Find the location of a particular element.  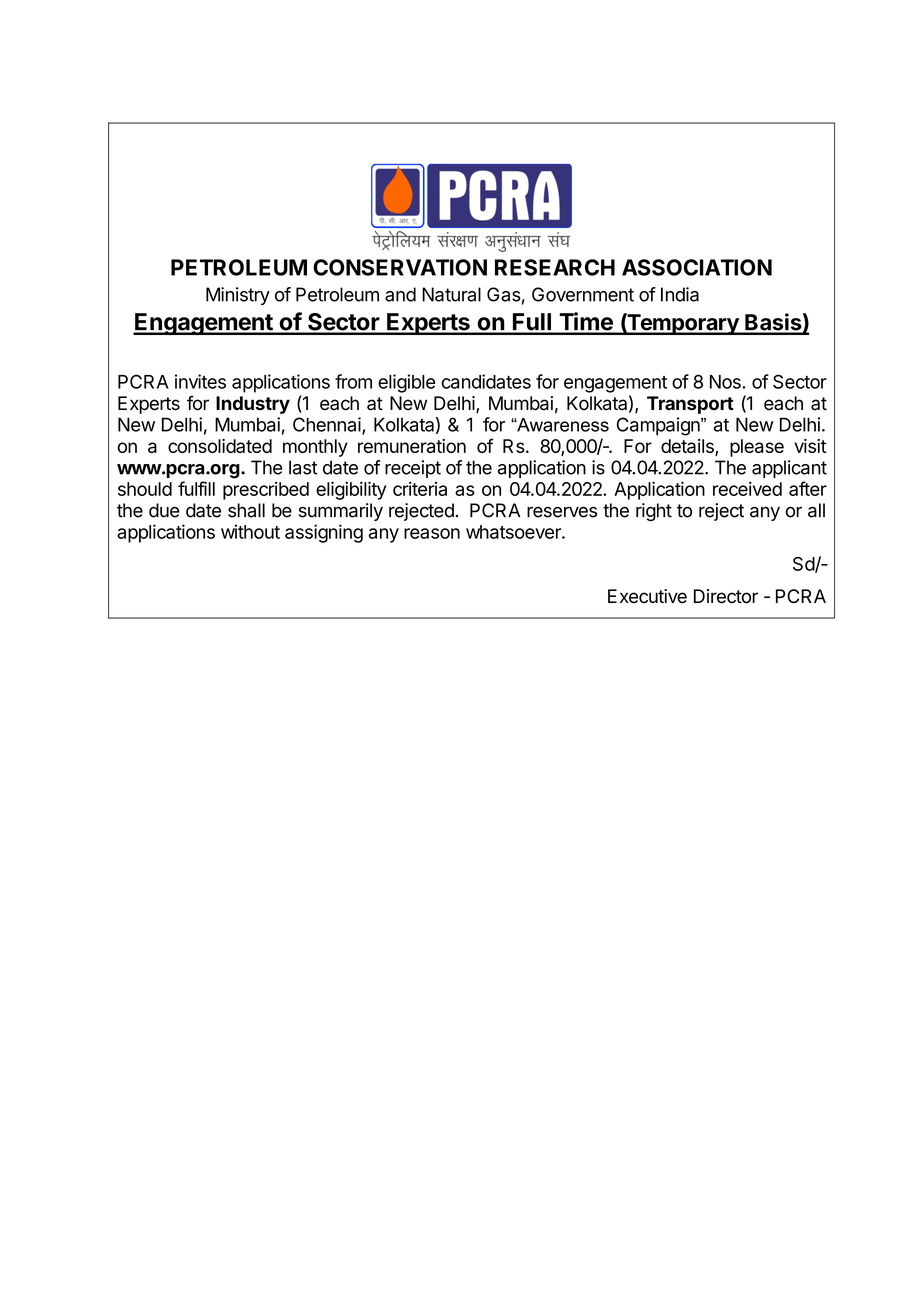

criteria is located at coordinates (420, 489).
